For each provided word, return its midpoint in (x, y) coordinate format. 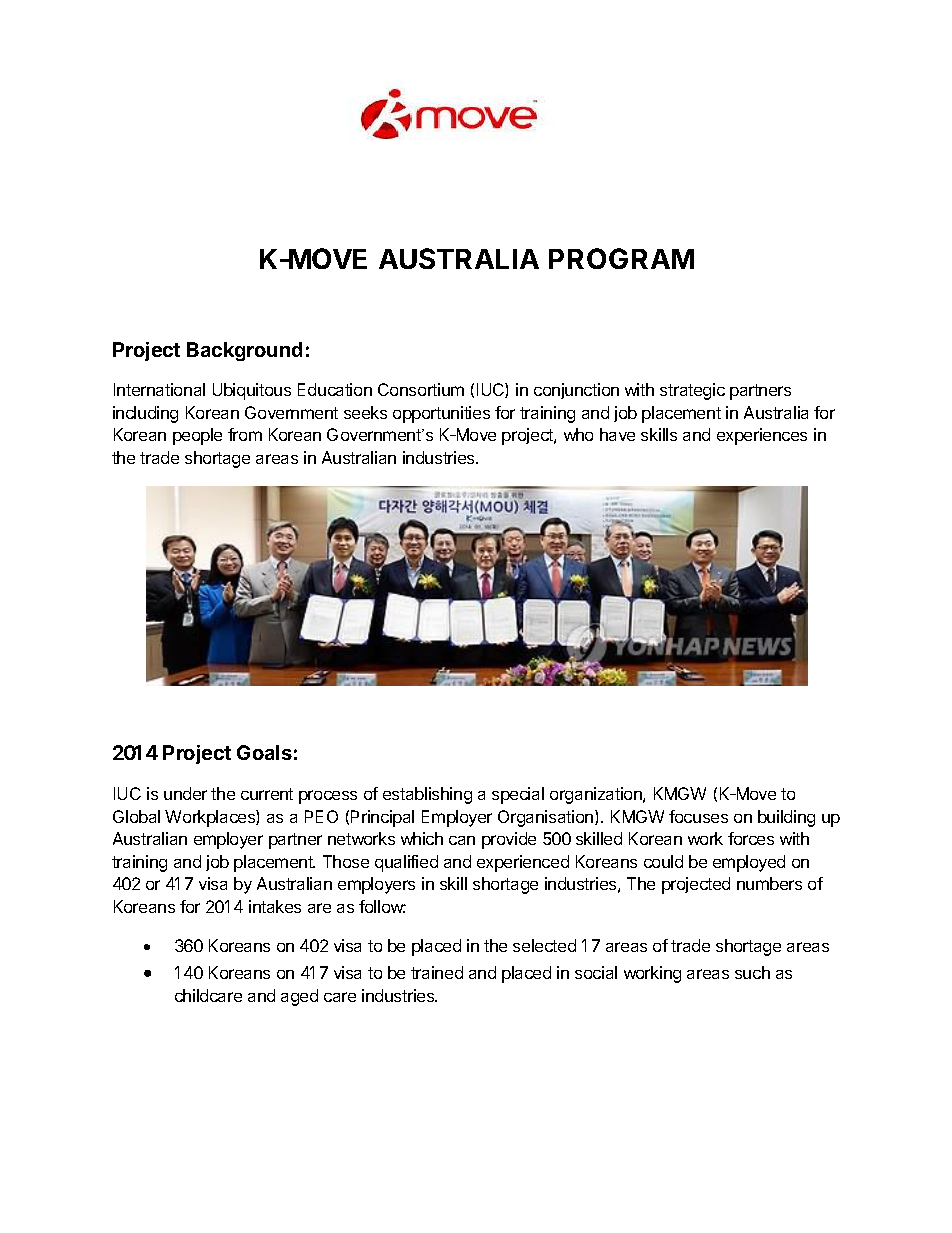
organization (597, 795)
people (197, 436)
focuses (698, 816)
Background (244, 351)
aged (299, 997)
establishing (427, 795)
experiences (762, 436)
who (578, 434)
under (185, 793)
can (462, 840)
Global (136, 816)
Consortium (421, 389)
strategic (692, 391)
